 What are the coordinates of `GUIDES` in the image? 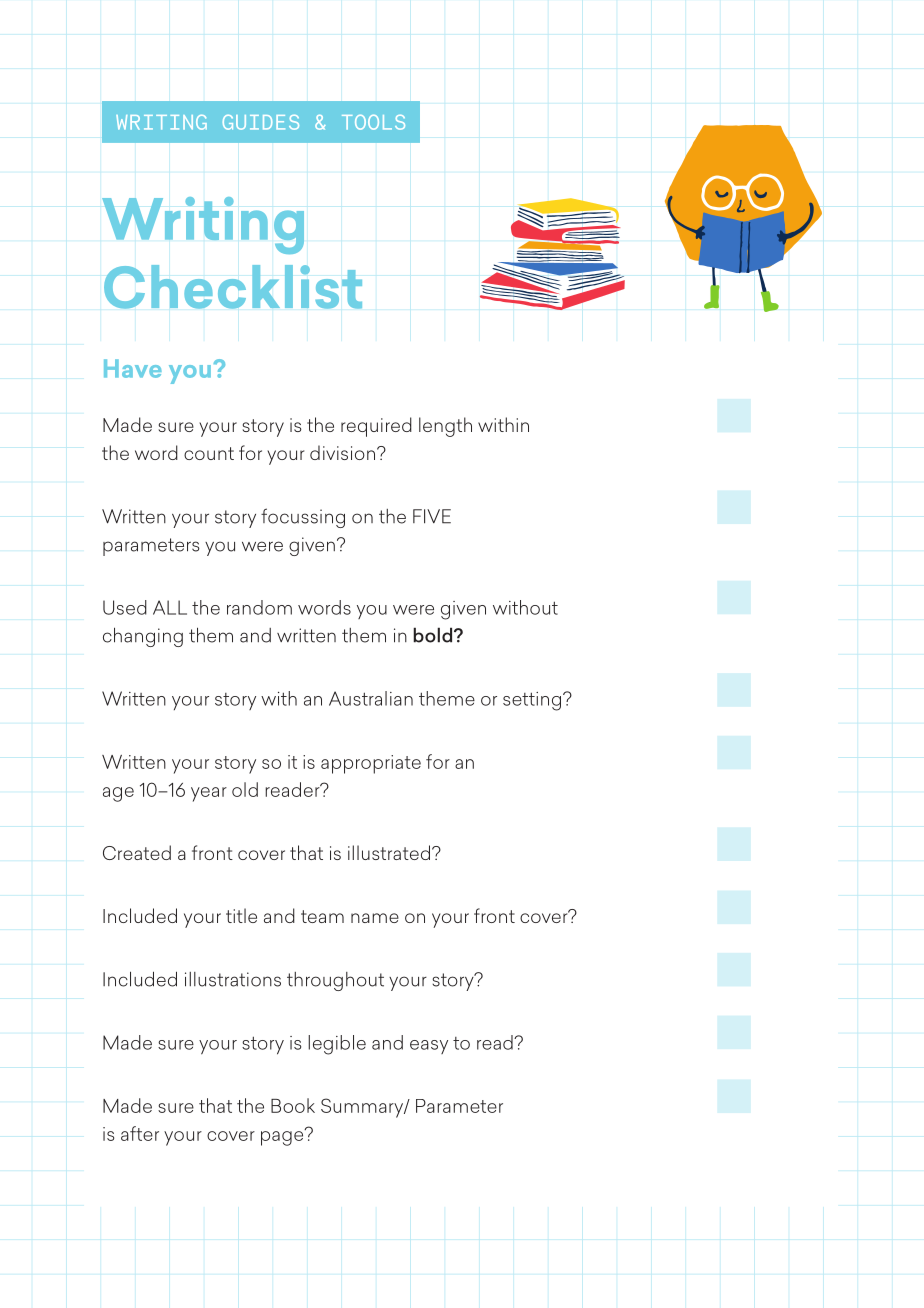 It's located at (261, 122).
